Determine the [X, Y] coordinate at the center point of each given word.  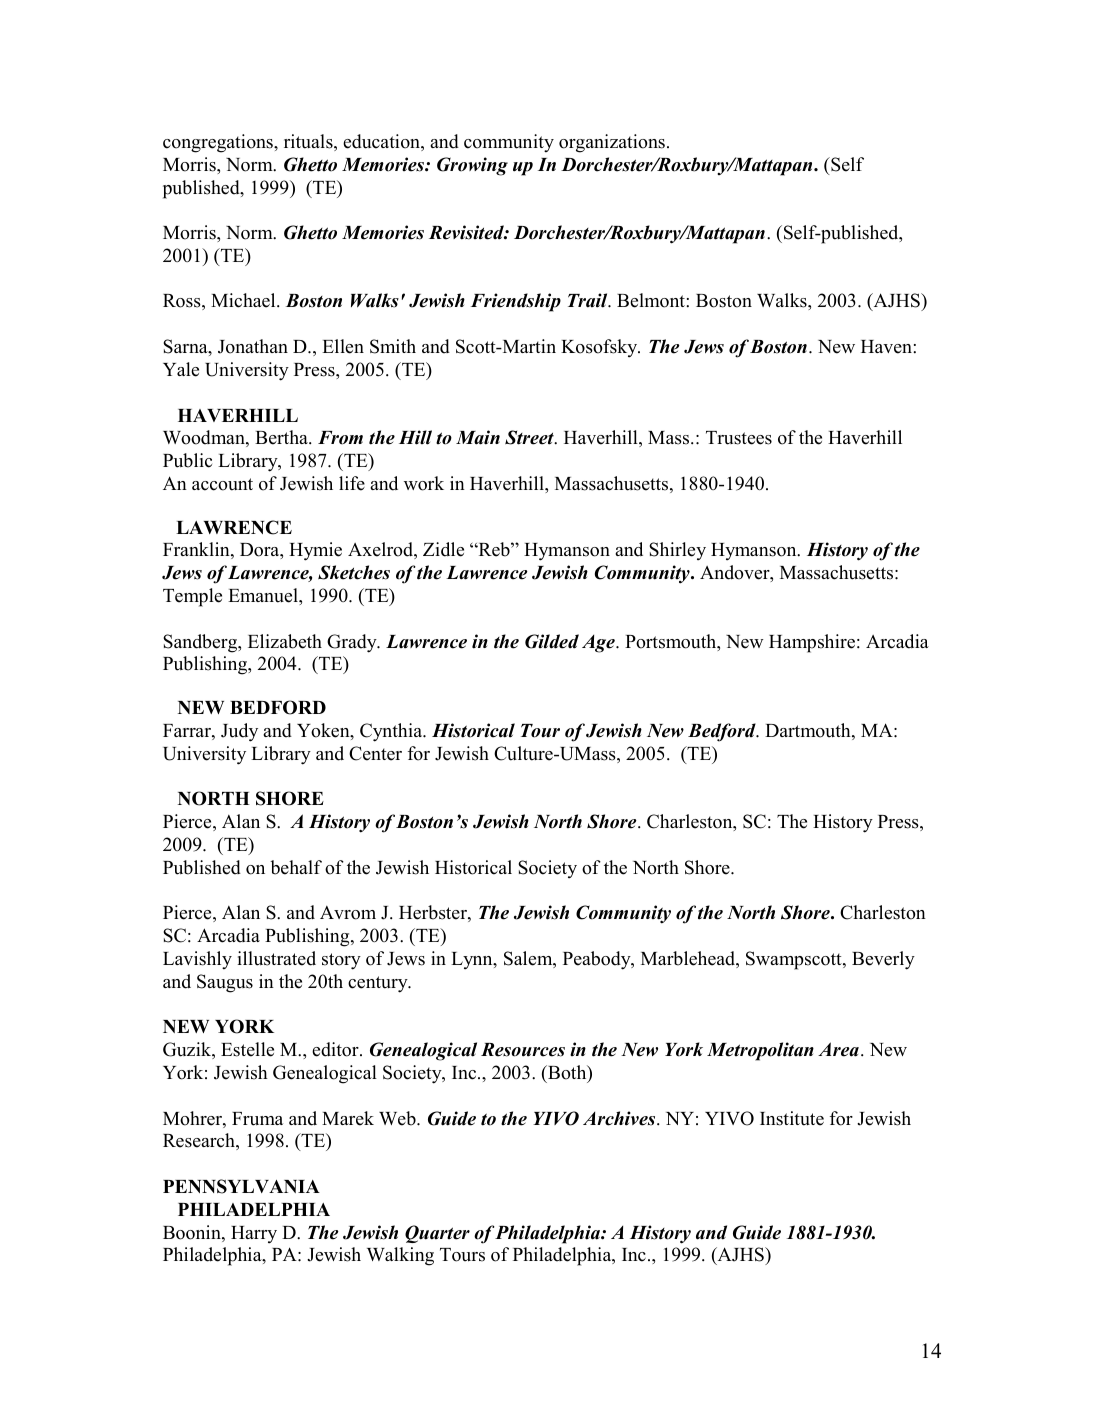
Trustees [739, 438]
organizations [612, 143]
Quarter [437, 1234]
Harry [254, 1235]
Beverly [883, 960]
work [424, 483]
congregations [219, 143]
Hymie [315, 551]
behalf [296, 867]
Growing [472, 166]
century [379, 984]
